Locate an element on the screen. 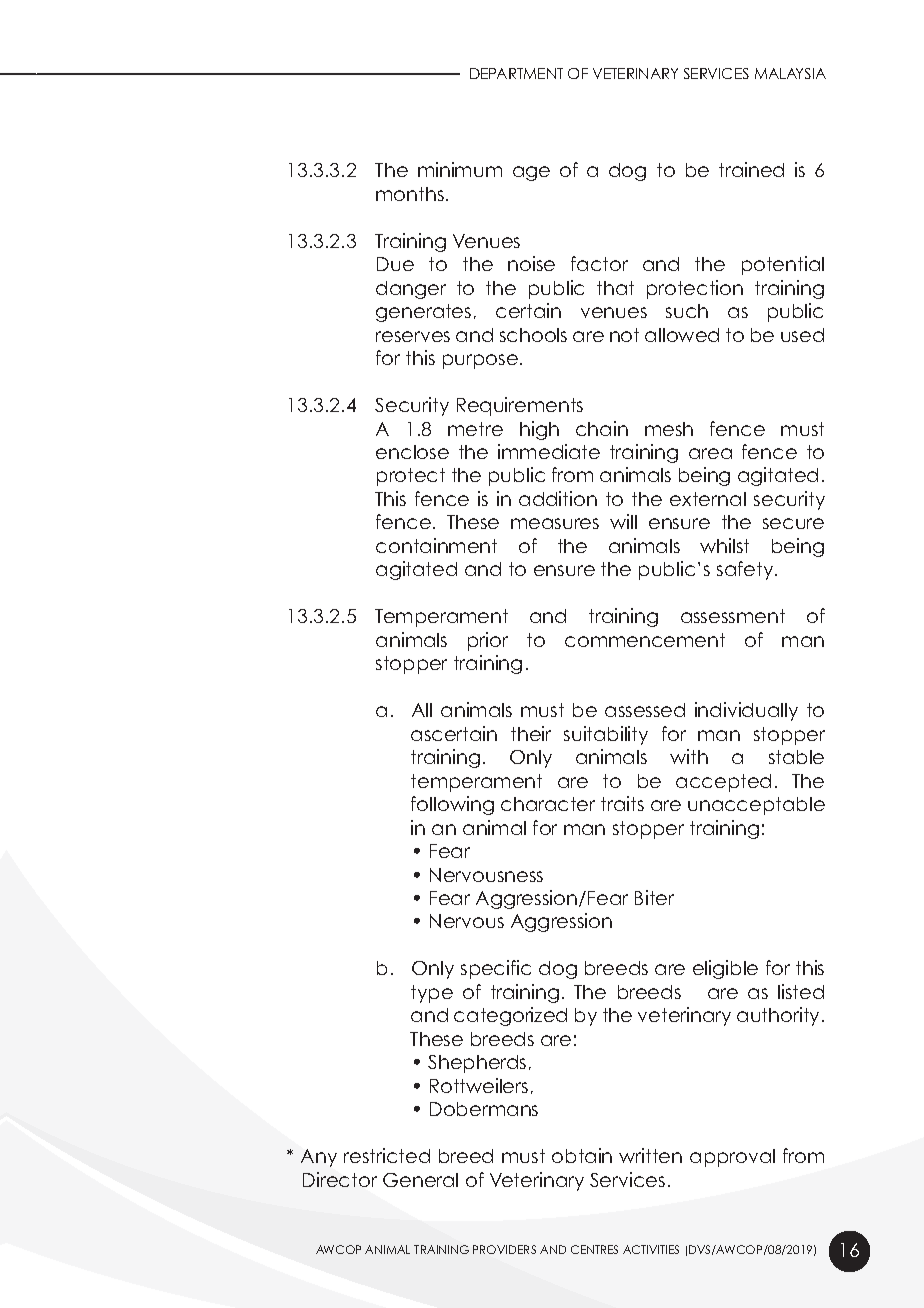 This screenshot has width=924, height=1308. their is located at coordinates (531, 733).
